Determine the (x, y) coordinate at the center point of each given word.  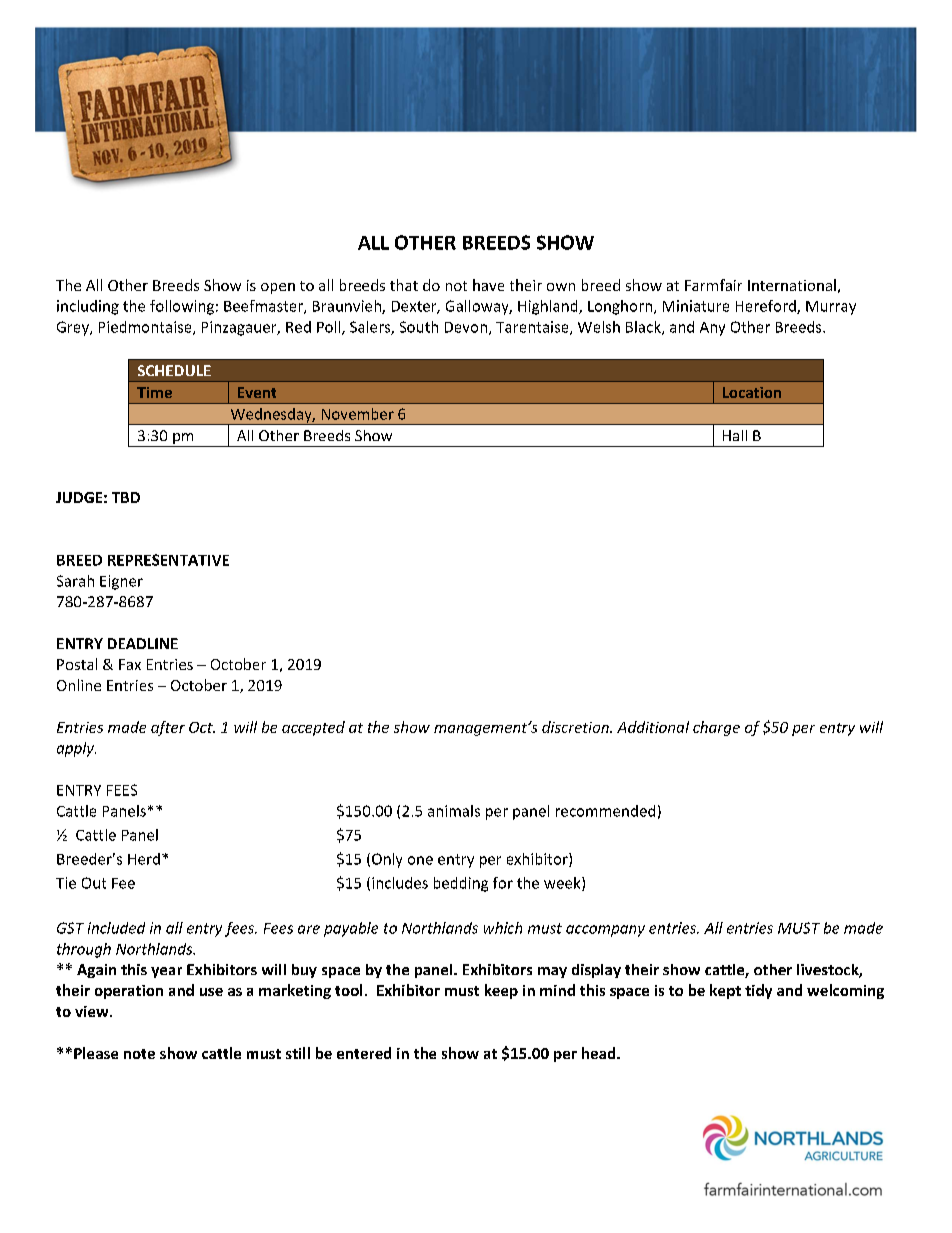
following (182, 307)
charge (716, 728)
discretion (576, 727)
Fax (130, 664)
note (139, 1054)
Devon (466, 327)
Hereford (767, 307)
